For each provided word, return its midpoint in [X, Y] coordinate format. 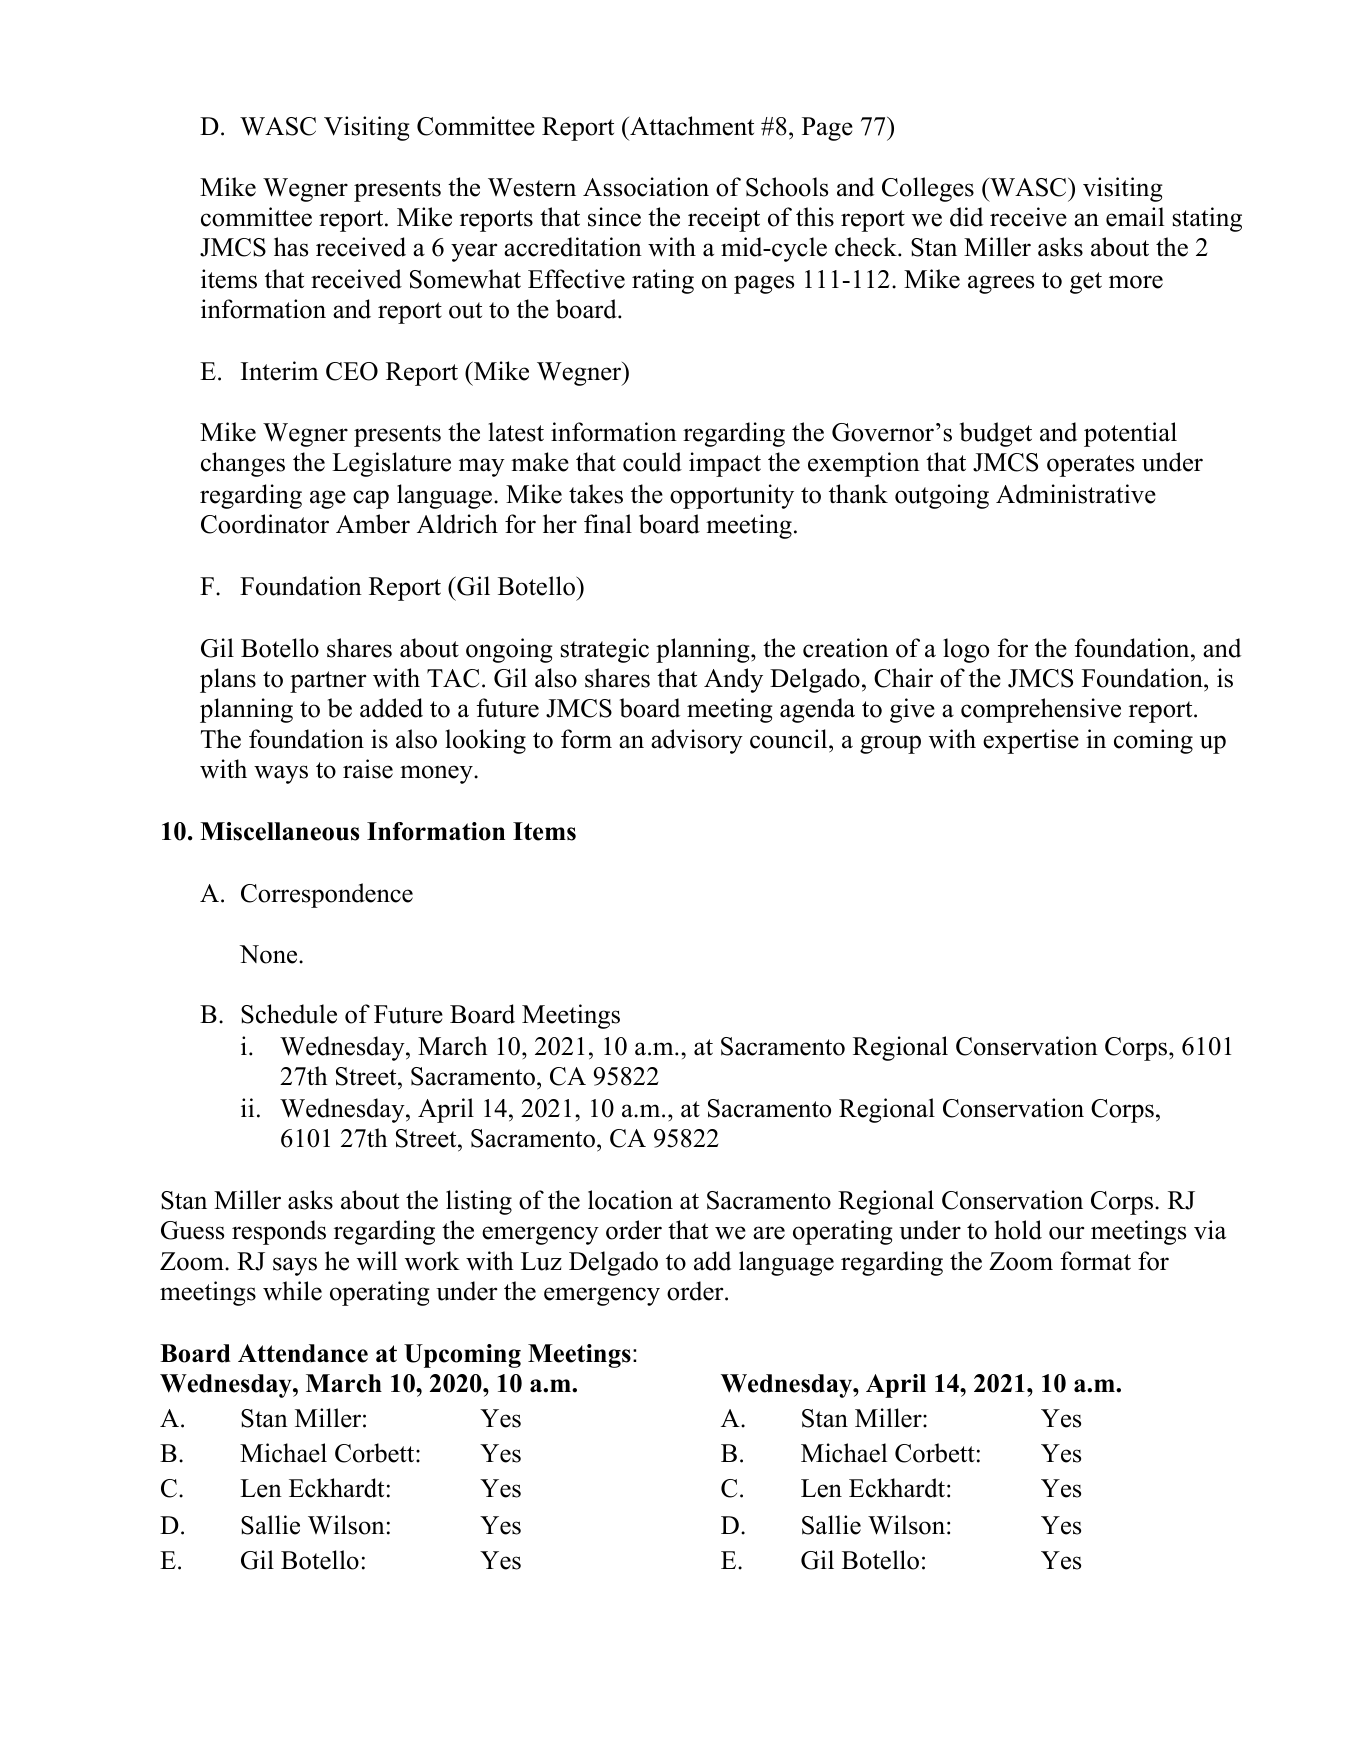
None [270, 954]
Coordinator [265, 524]
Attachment [690, 126]
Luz [541, 1261]
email [1135, 217]
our [1067, 1233]
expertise [1031, 741]
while [292, 1291]
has [291, 247]
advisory [697, 741]
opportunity [732, 496]
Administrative [1076, 494]
